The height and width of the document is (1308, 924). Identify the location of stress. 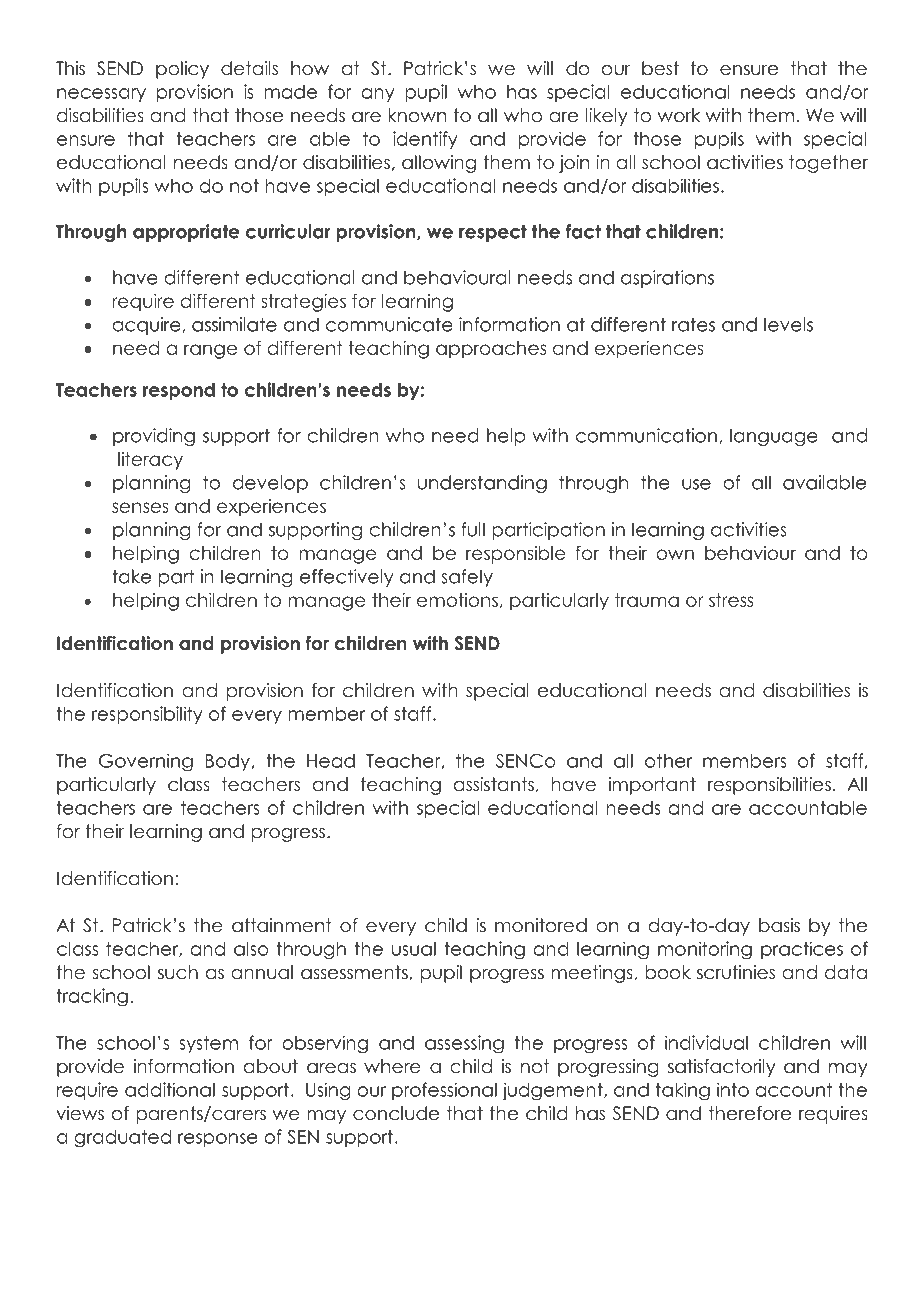
(731, 600).
